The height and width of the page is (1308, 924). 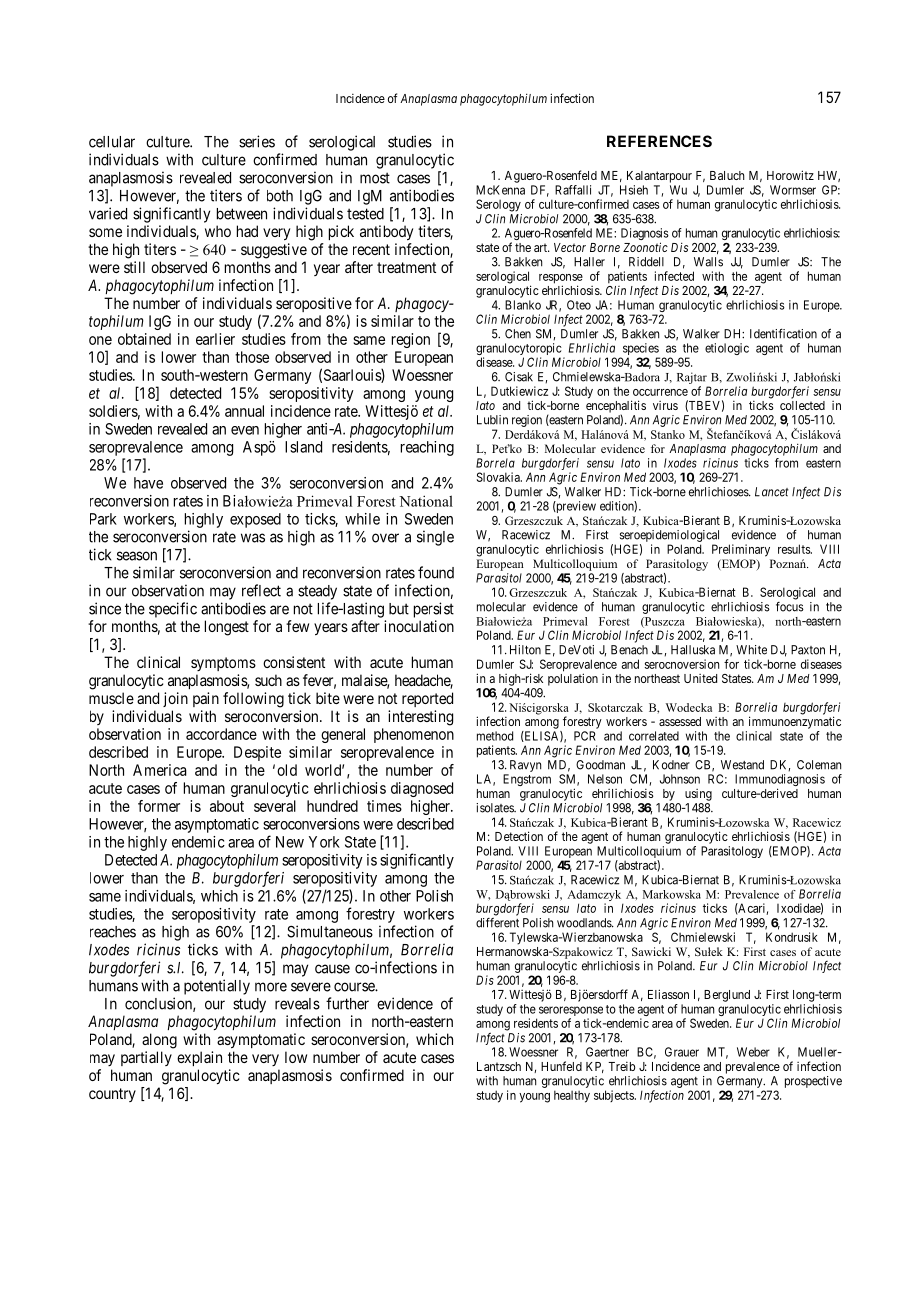 I want to click on former, so click(x=159, y=806).
